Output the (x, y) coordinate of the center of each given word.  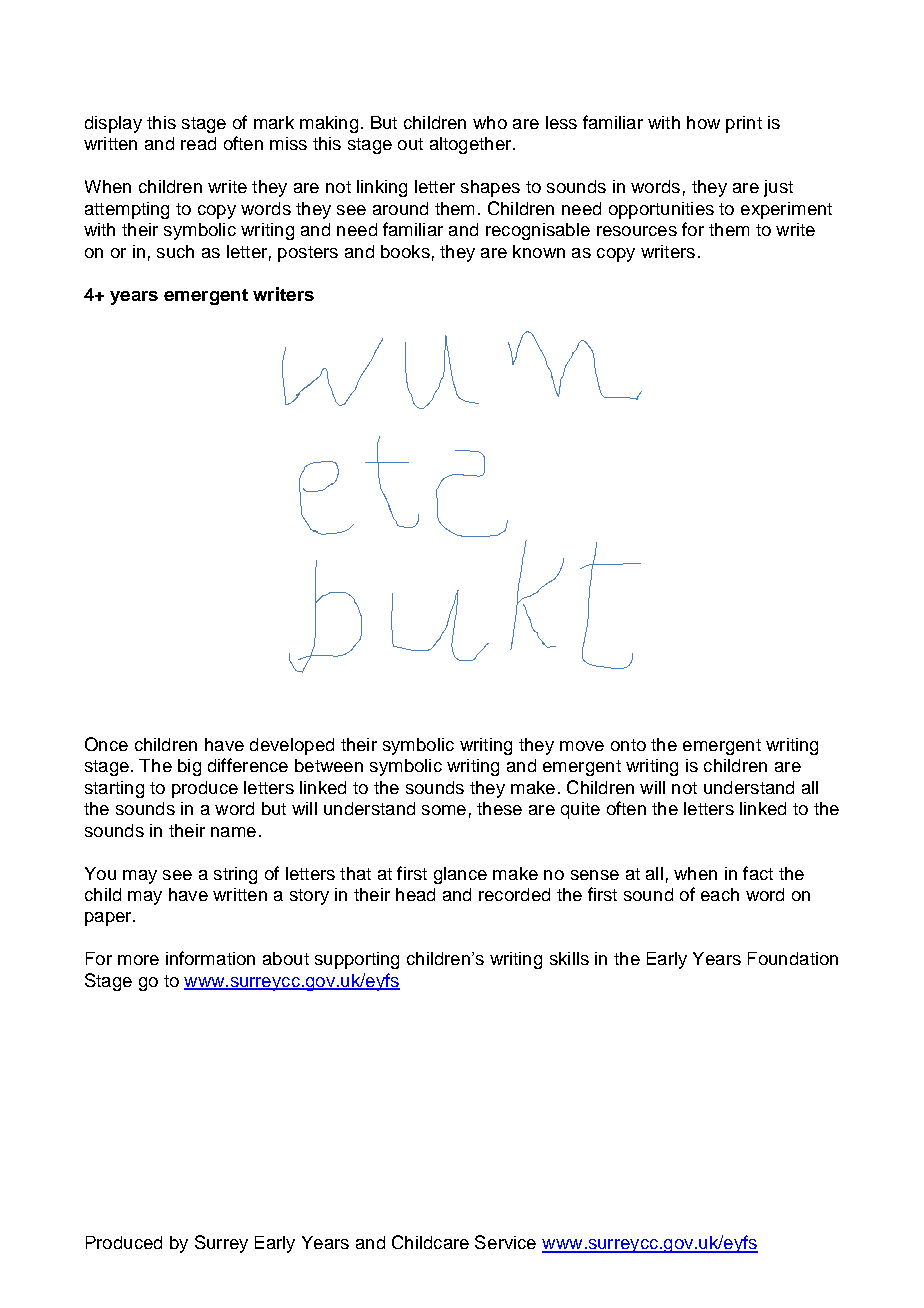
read (198, 143)
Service (505, 1242)
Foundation (793, 958)
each (720, 894)
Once (106, 744)
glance (460, 875)
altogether (472, 145)
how (703, 122)
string (235, 875)
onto (628, 745)
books (405, 251)
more (138, 960)
